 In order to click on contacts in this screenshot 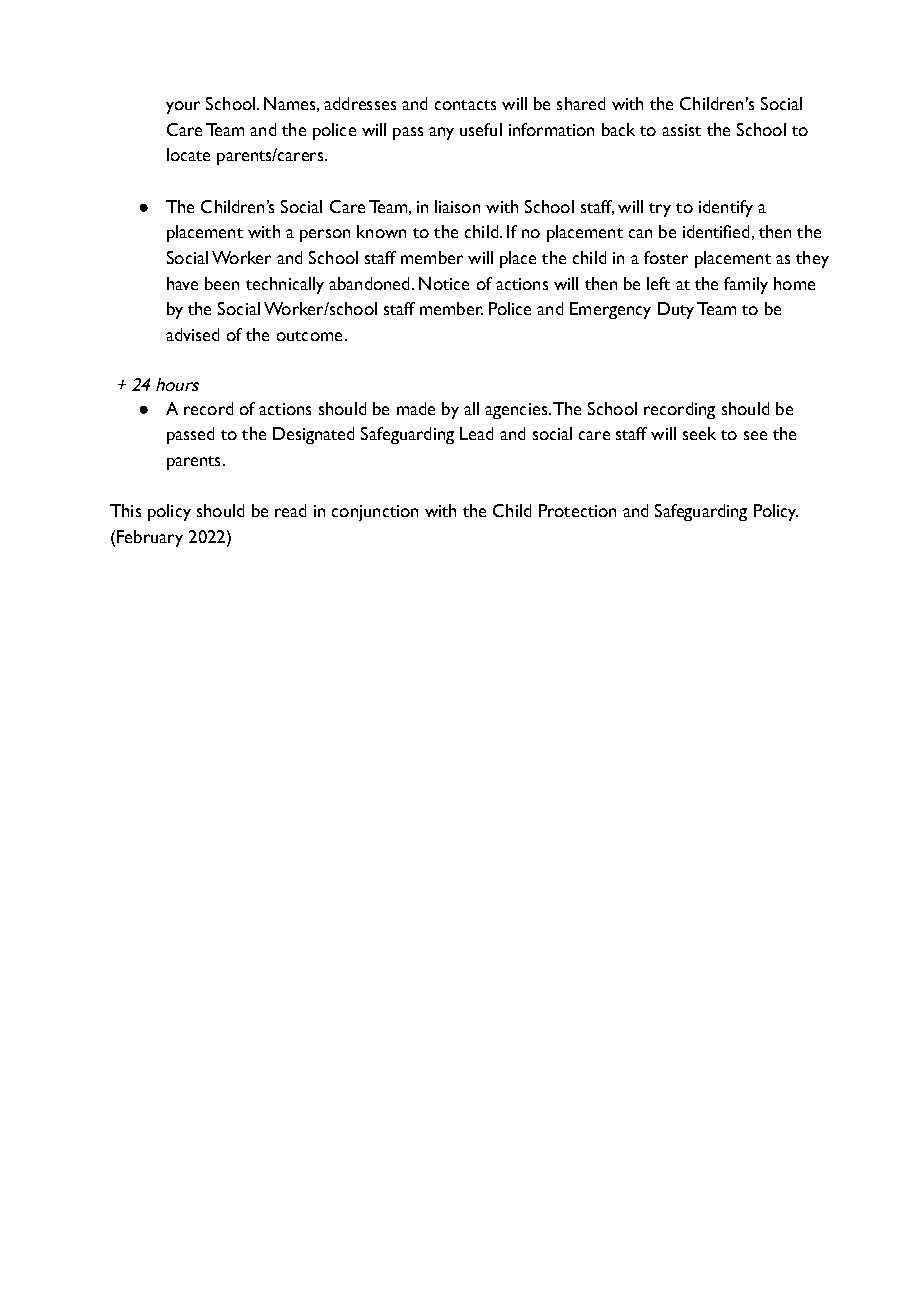, I will do `click(465, 105)`.
